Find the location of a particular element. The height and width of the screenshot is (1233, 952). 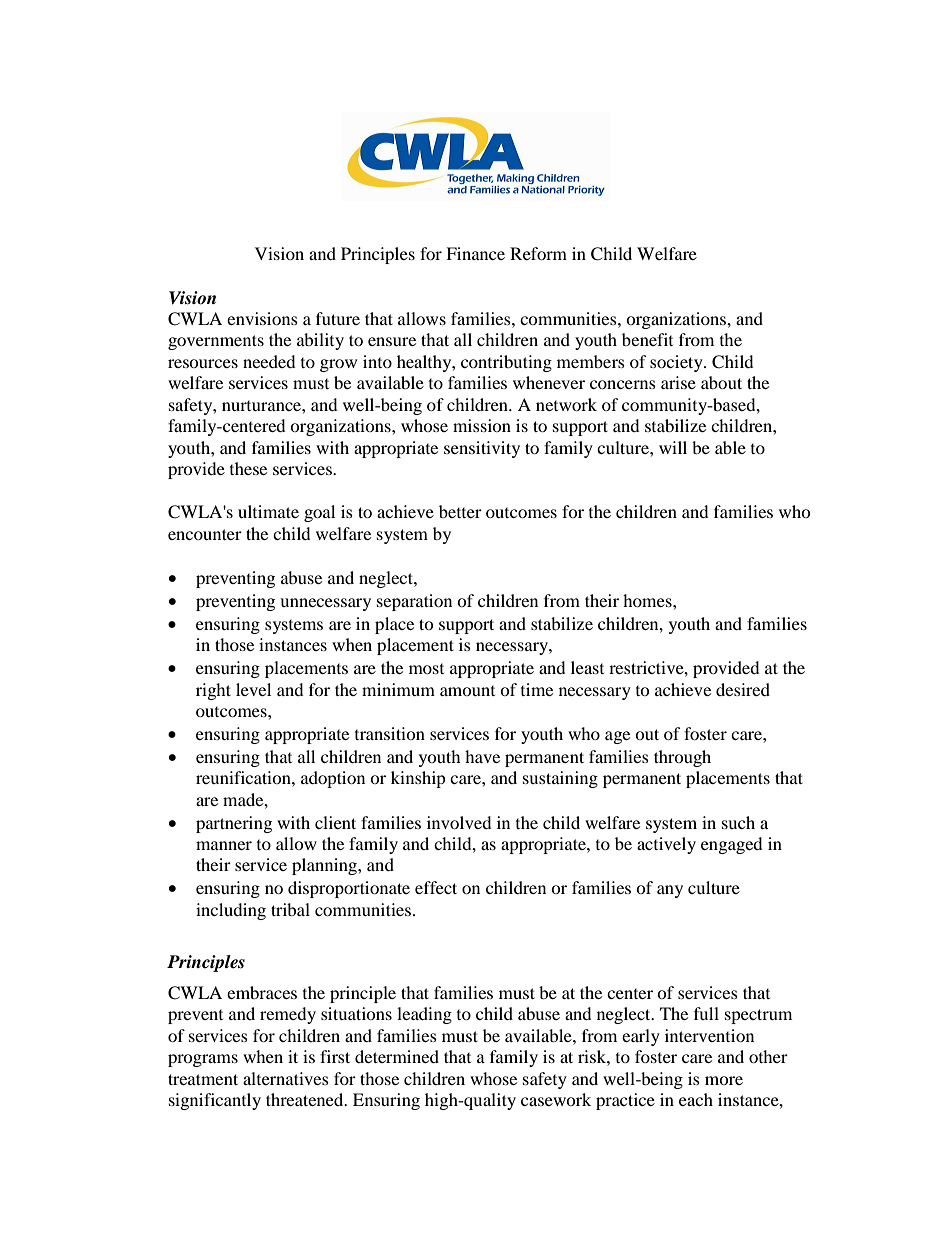

level is located at coordinates (253, 689).
